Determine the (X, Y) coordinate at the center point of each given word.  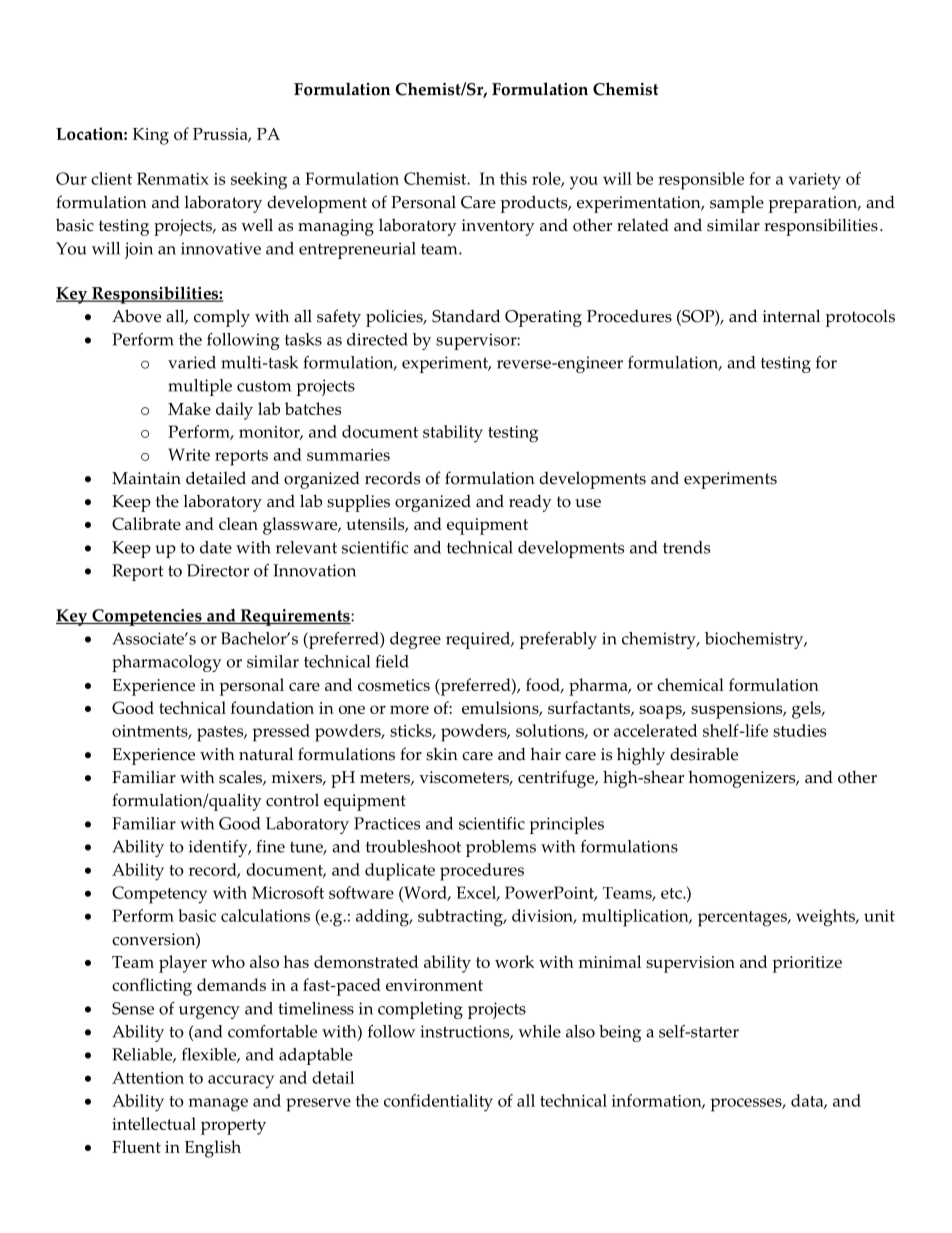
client (111, 178)
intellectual (154, 1123)
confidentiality (438, 1103)
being (620, 1033)
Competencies (147, 617)
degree (415, 640)
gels (807, 710)
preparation (814, 204)
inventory (498, 227)
